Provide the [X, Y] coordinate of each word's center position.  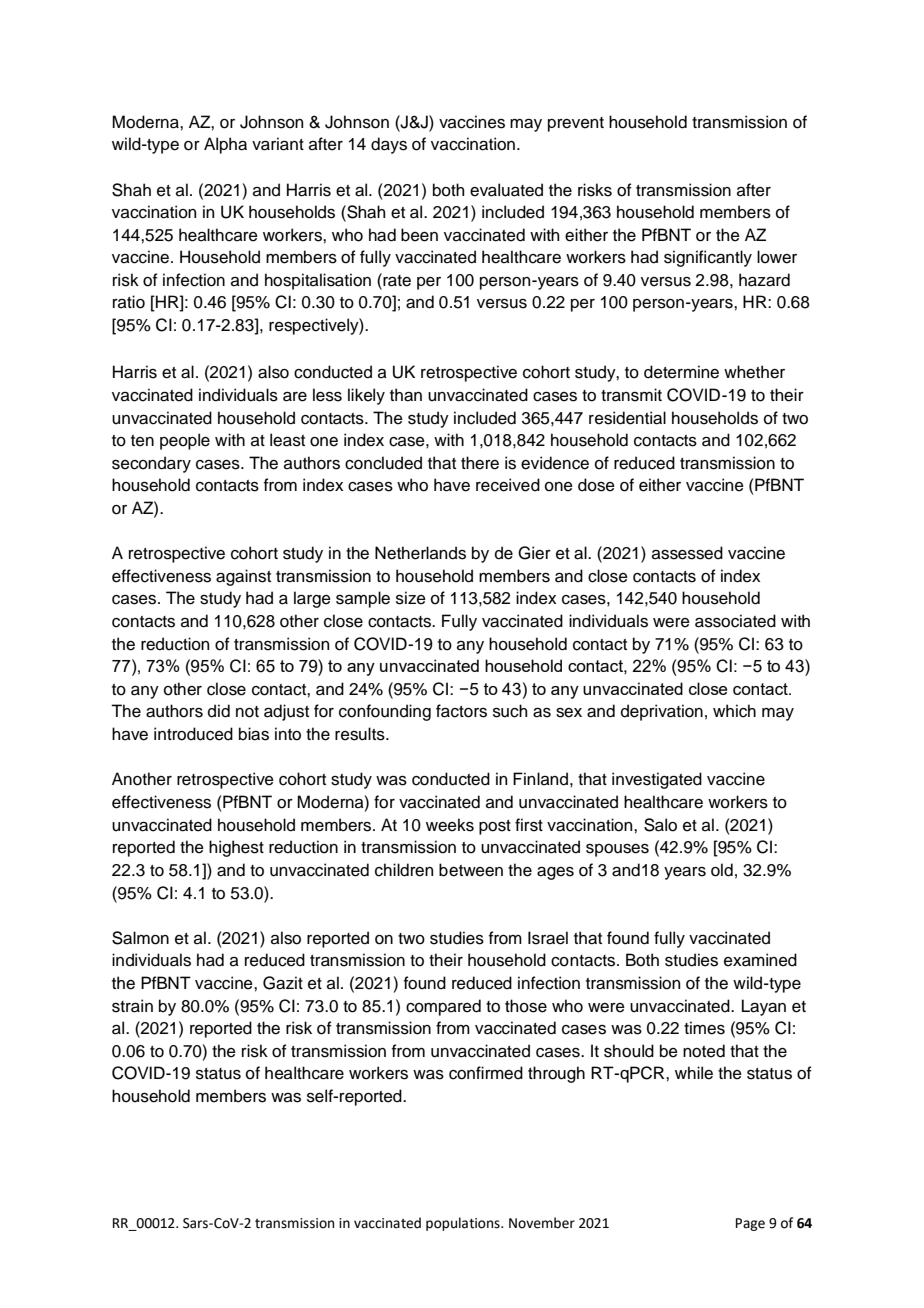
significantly [708, 258]
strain [132, 1006]
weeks [450, 825]
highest [236, 848]
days [389, 145]
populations [464, 1224]
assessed [687, 553]
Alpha [225, 145]
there [480, 463]
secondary [151, 464]
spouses [617, 850]
